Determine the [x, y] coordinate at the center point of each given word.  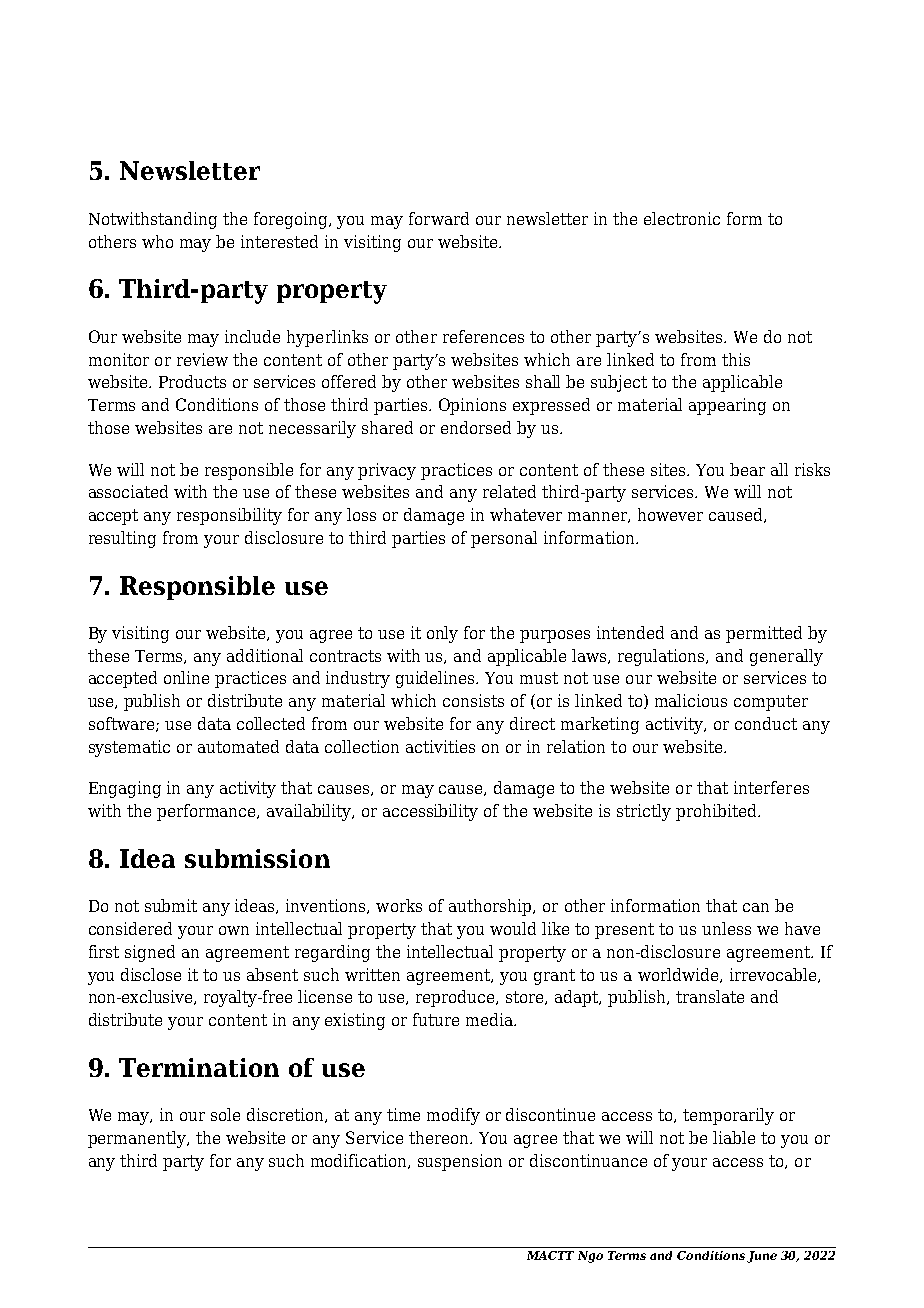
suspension [460, 1162]
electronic [682, 218]
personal [504, 539]
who [157, 241]
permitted [764, 634]
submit [171, 905]
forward [439, 218]
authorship [491, 907]
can [756, 907]
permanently [138, 1139]
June [762, 1257]
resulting [122, 539]
